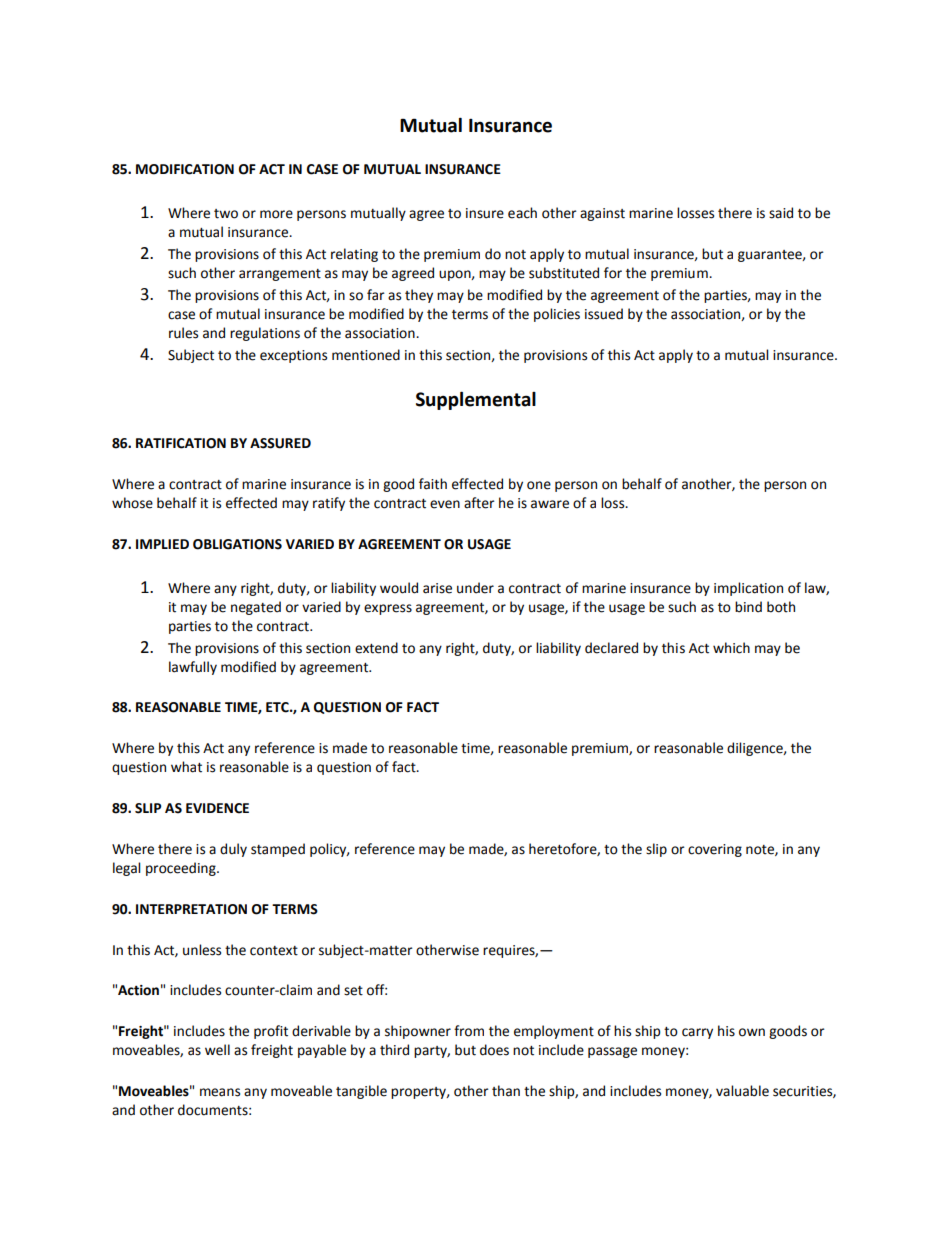 This screenshot has height=1233, width=952. I want to click on insure, so click(485, 213).
